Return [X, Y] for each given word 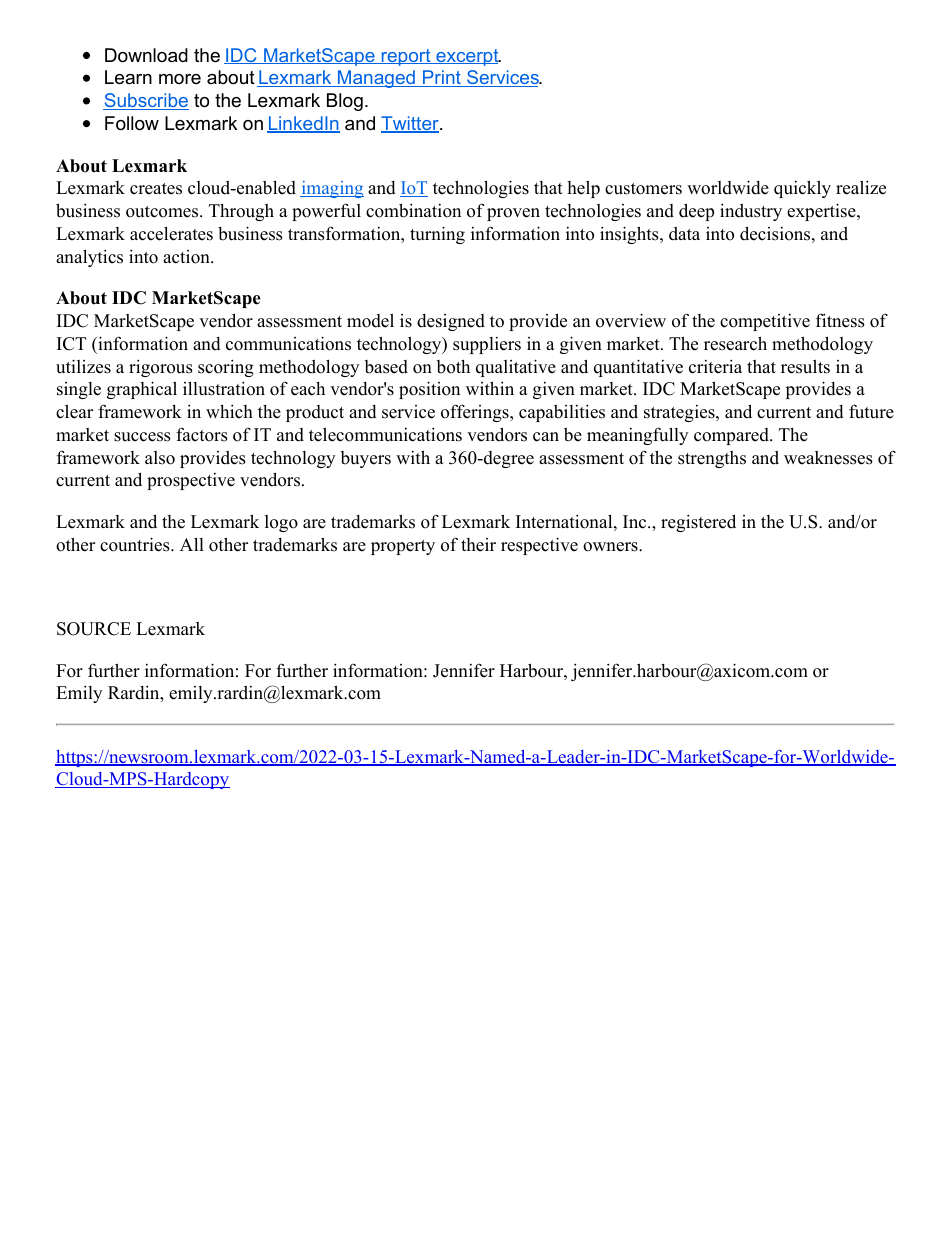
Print [442, 78]
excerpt [467, 57]
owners [611, 547]
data [684, 234]
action [187, 257]
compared [732, 436]
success [142, 437]
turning [437, 235]
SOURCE [94, 629]
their [478, 545]
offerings [476, 413]
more [180, 79]
